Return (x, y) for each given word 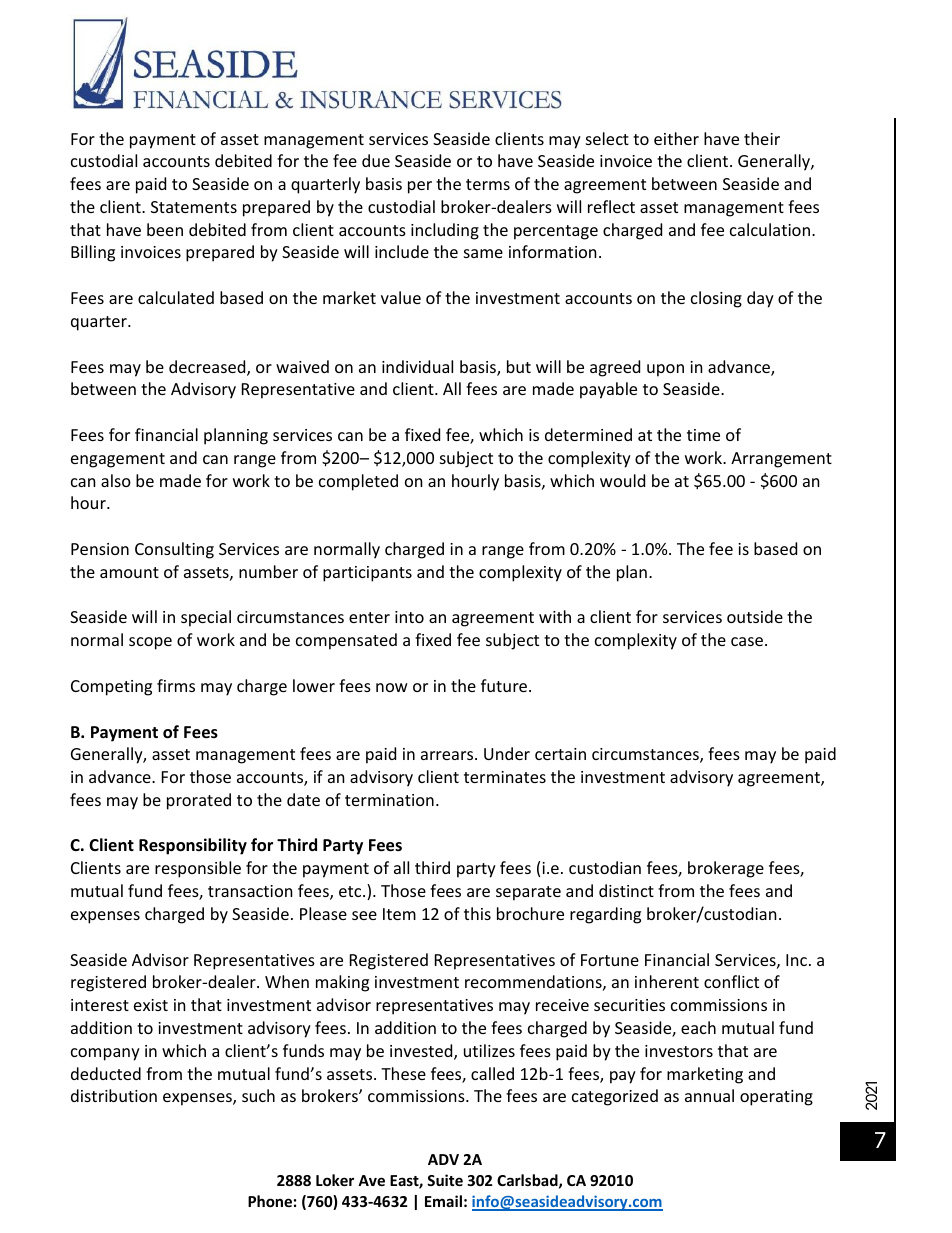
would (622, 480)
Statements (194, 207)
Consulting (174, 550)
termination (389, 800)
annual (709, 1095)
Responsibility (193, 846)
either (676, 138)
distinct (626, 890)
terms (488, 184)
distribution (114, 1095)
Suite (445, 1180)
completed (358, 482)
